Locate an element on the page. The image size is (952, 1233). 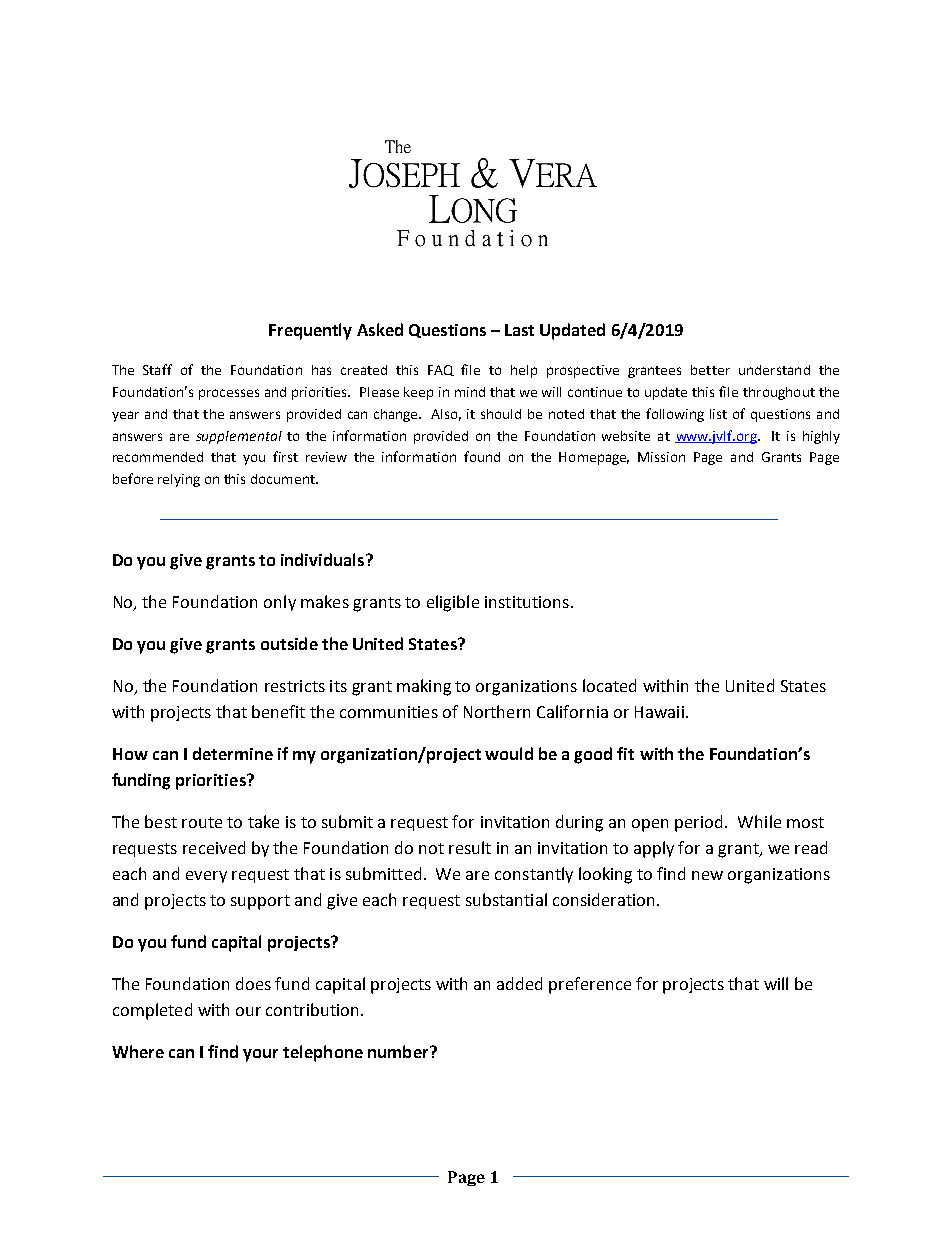
your is located at coordinates (260, 1055).
